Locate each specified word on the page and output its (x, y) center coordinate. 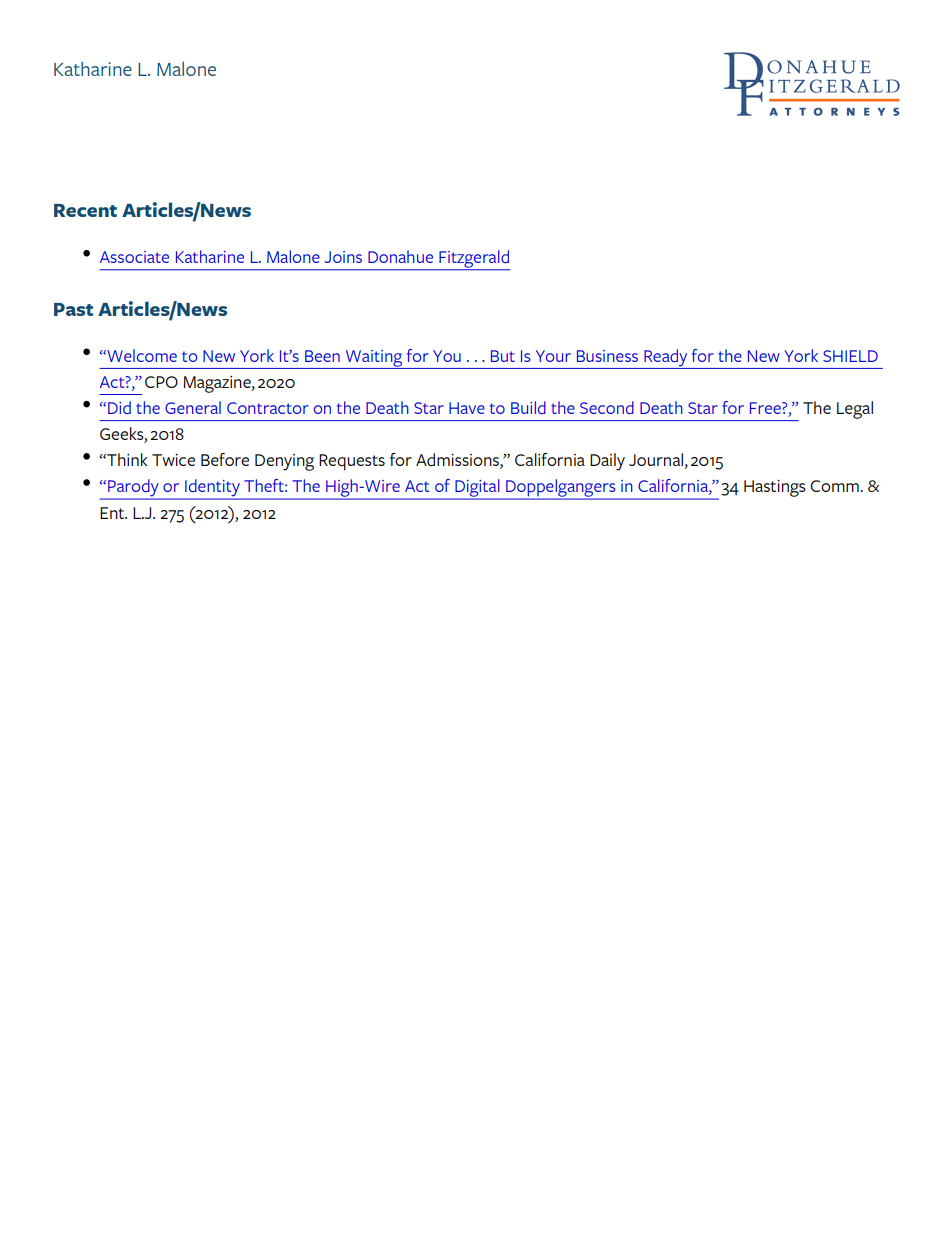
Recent (85, 210)
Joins (343, 257)
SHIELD (850, 356)
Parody (133, 489)
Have (467, 408)
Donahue (400, 256)
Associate (134, 257)
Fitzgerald (473, 260)
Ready (666, 359)
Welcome (141, 355)
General (193, 407)
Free (766, 408)
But (503, 356)
